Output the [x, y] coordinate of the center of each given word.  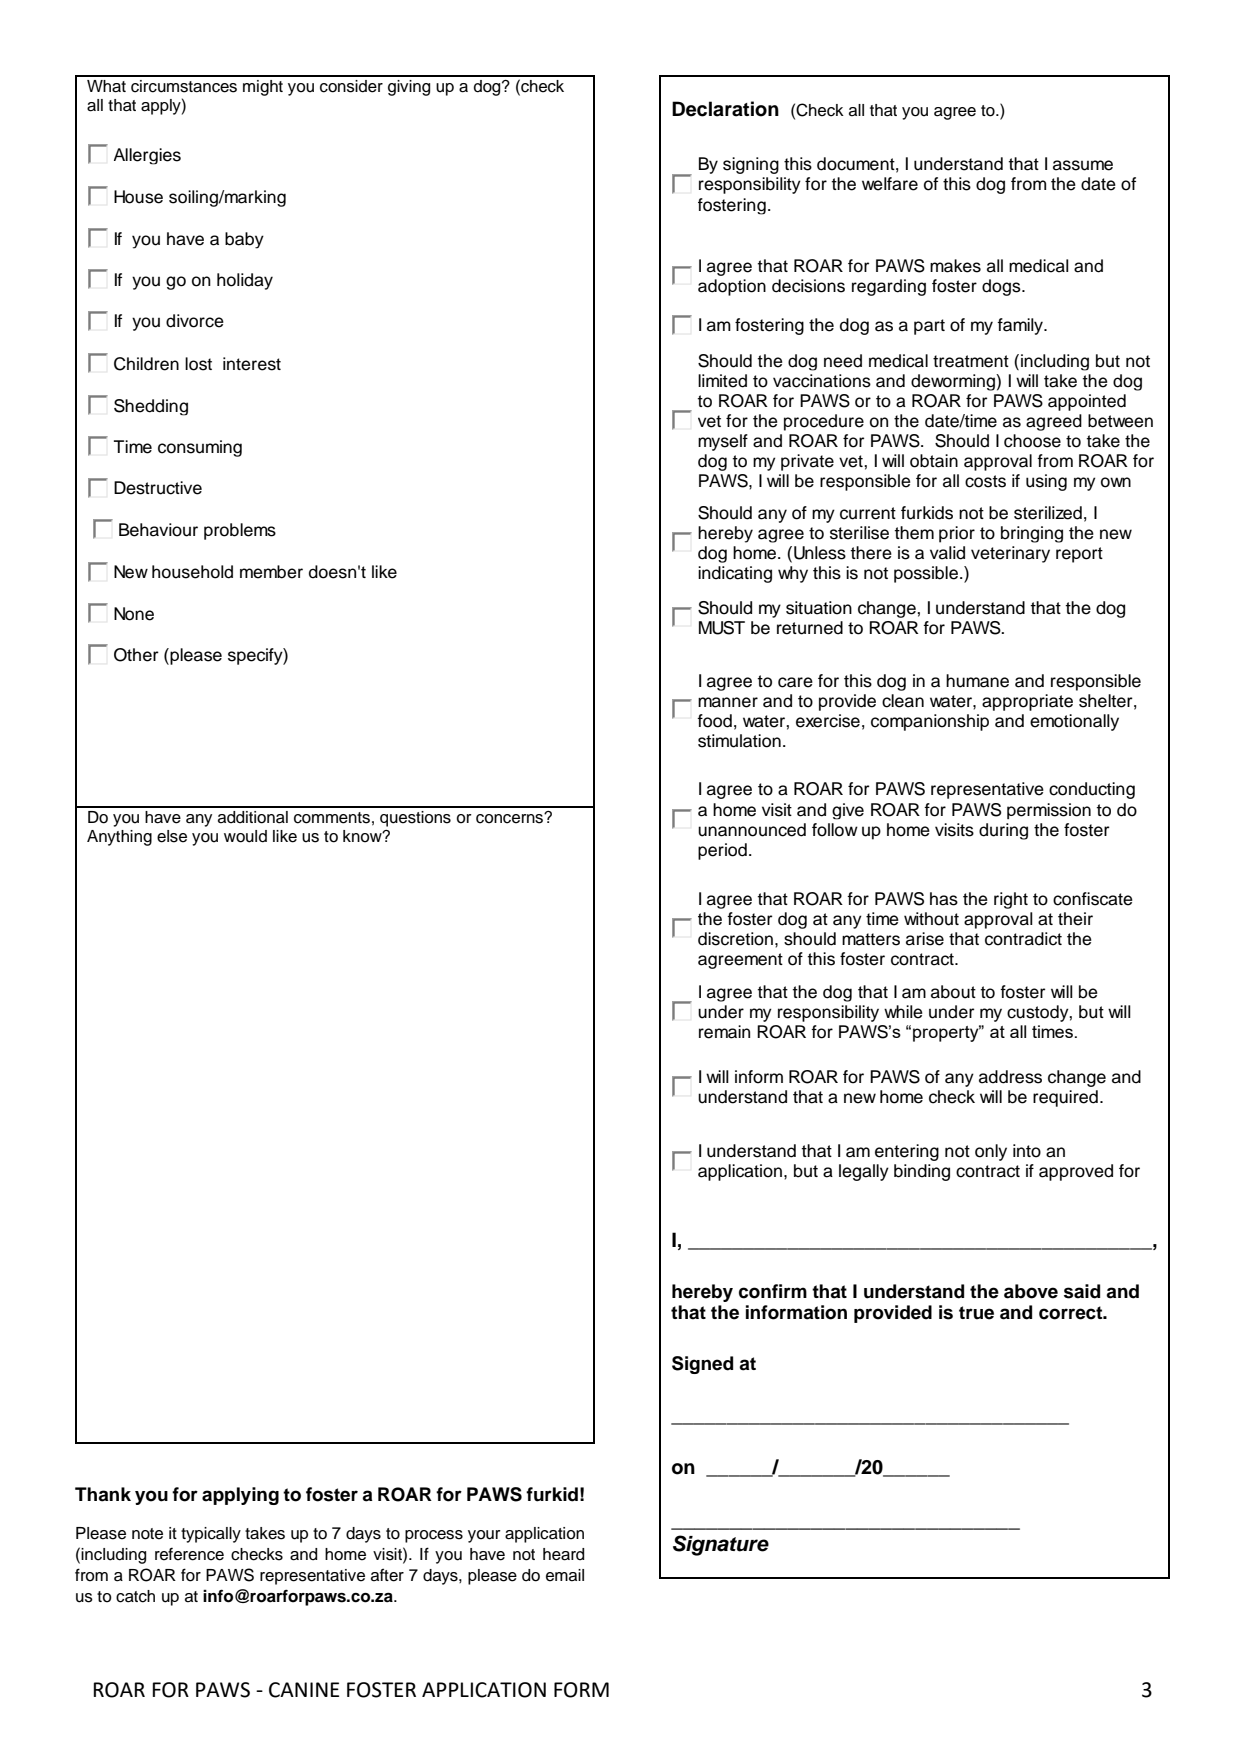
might [263, 88]
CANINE [304, 1690]
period [722, 851]
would [245, 836]
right [1011, 900]
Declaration [725, 109]
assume [1083, 165]
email [565, 1575]
